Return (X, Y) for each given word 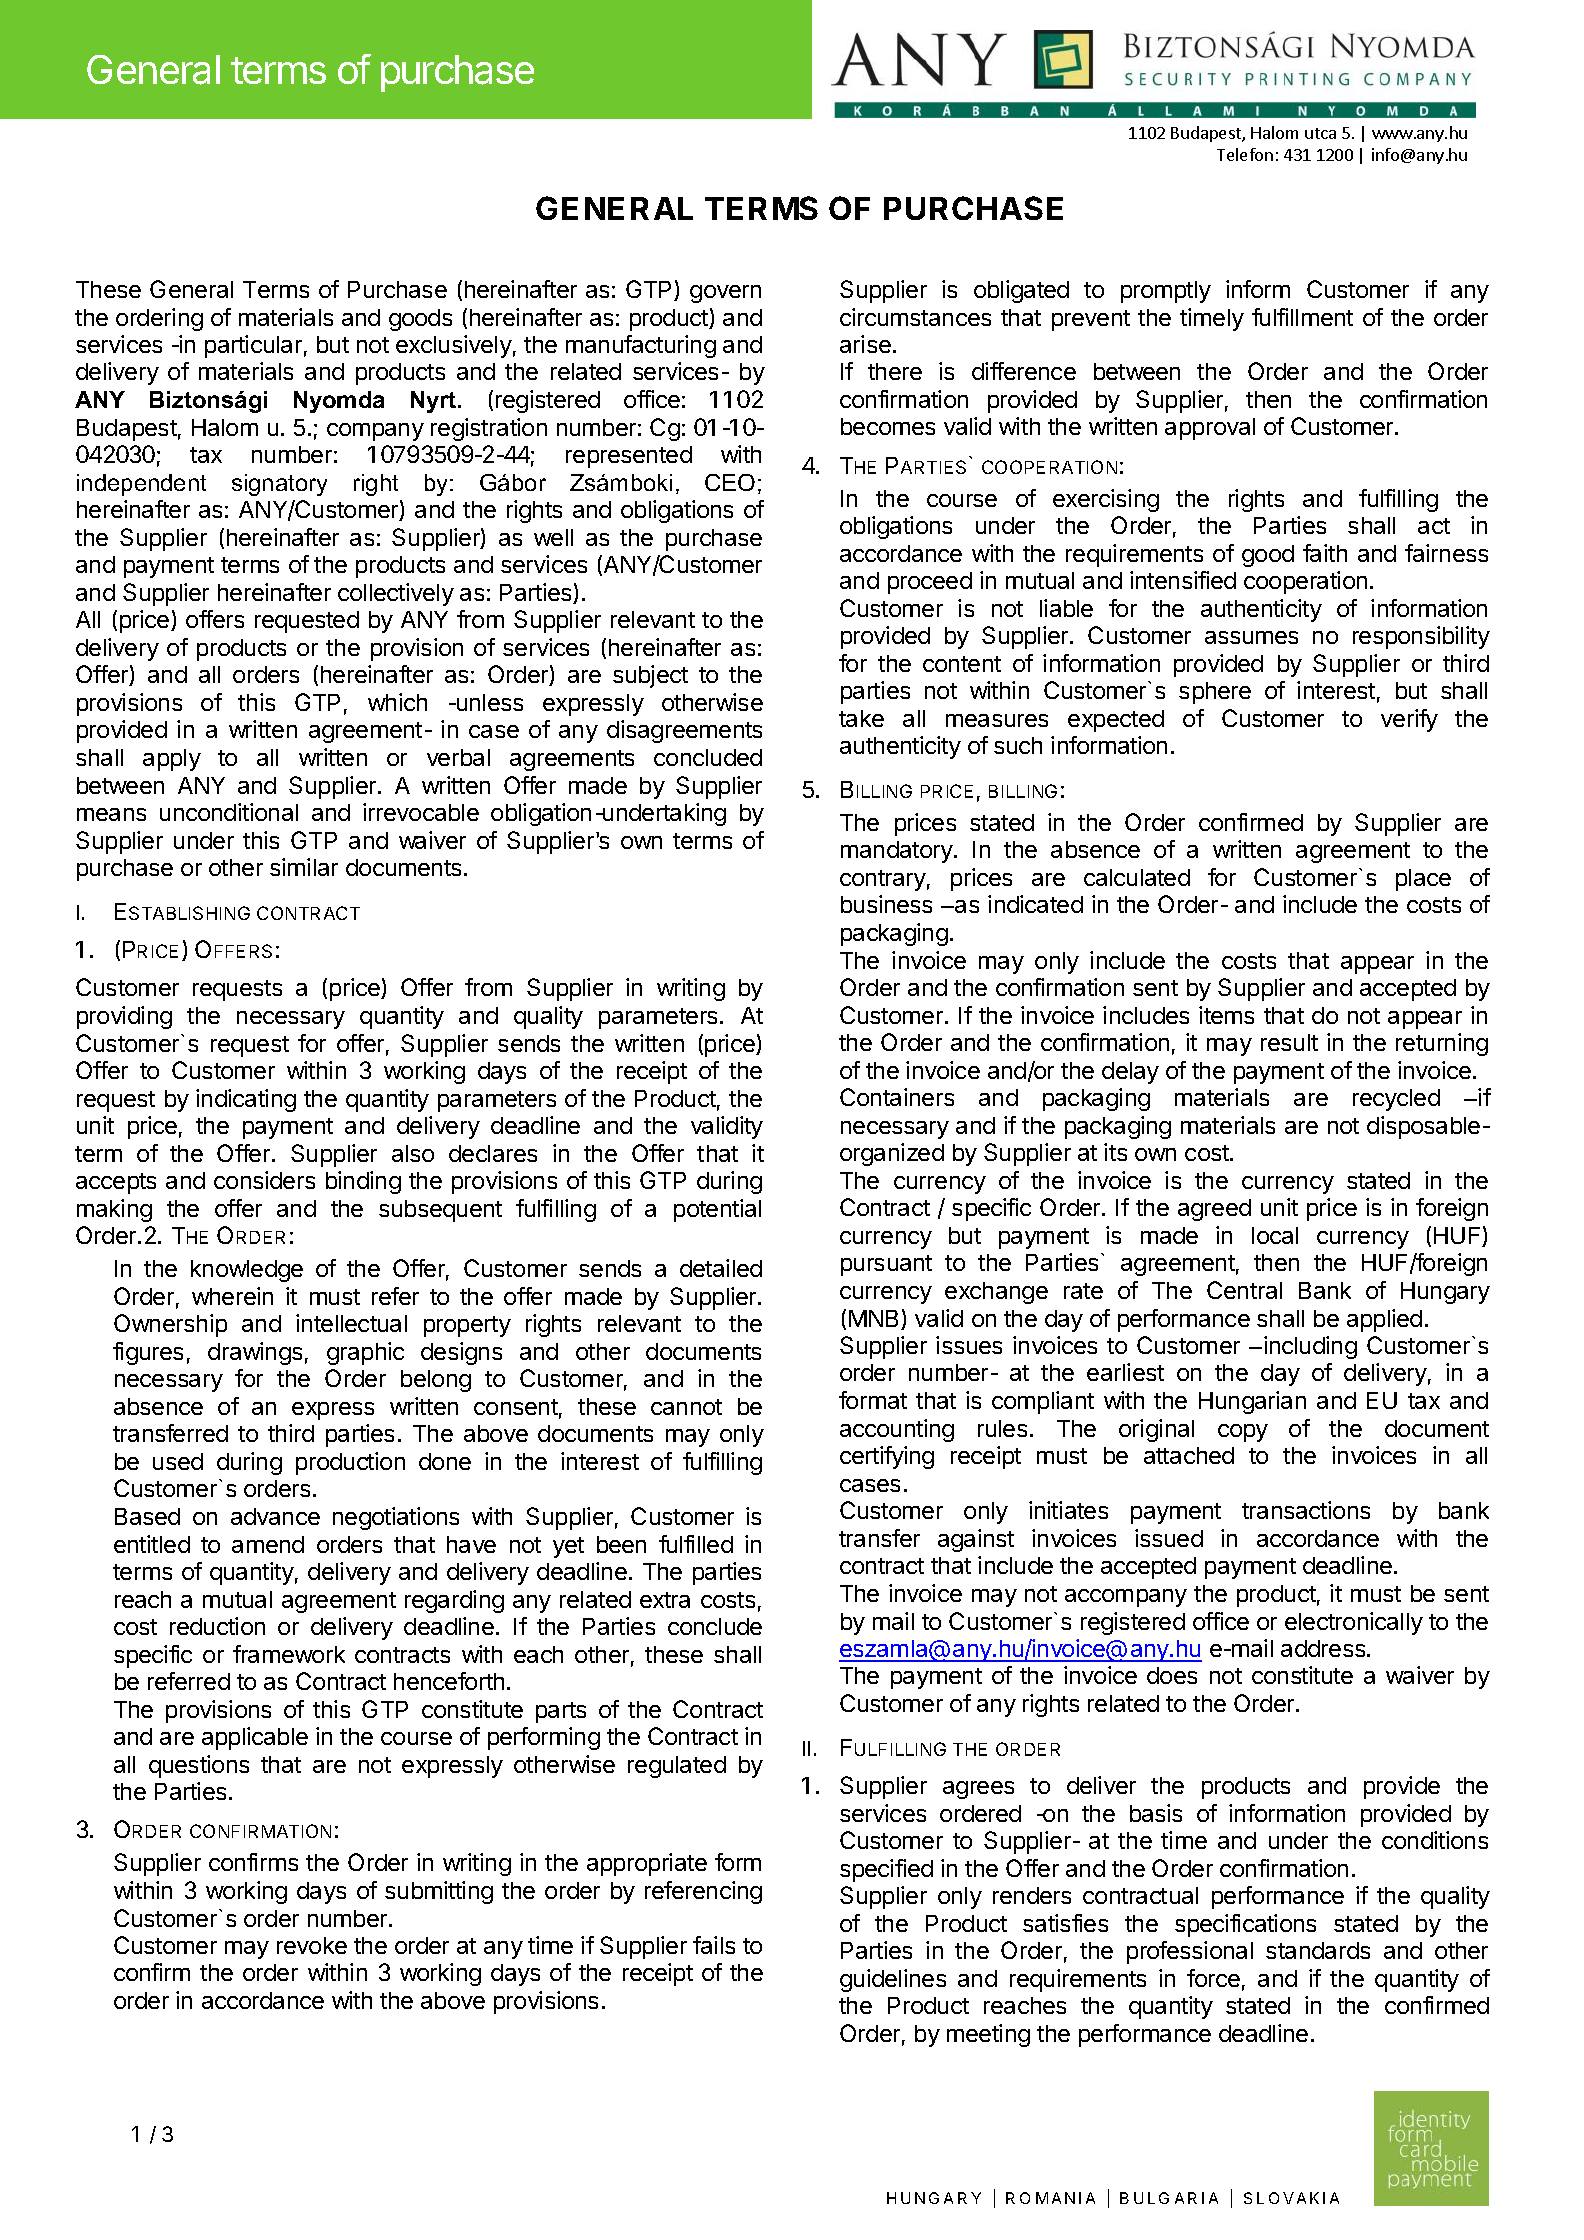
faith (1325, 553)
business (886, 904)
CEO (730, 482)
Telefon (1245, 154)
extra (665, 1600)
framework (289, 1654)
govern (725, 294)
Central (1244, 1290)
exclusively (454, 346)
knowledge (247, 1271)
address (1324, 1648)
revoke (312, 1945)
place (1423, 880)
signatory (279, 485)
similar (304, 867)
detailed (721, 1268)
